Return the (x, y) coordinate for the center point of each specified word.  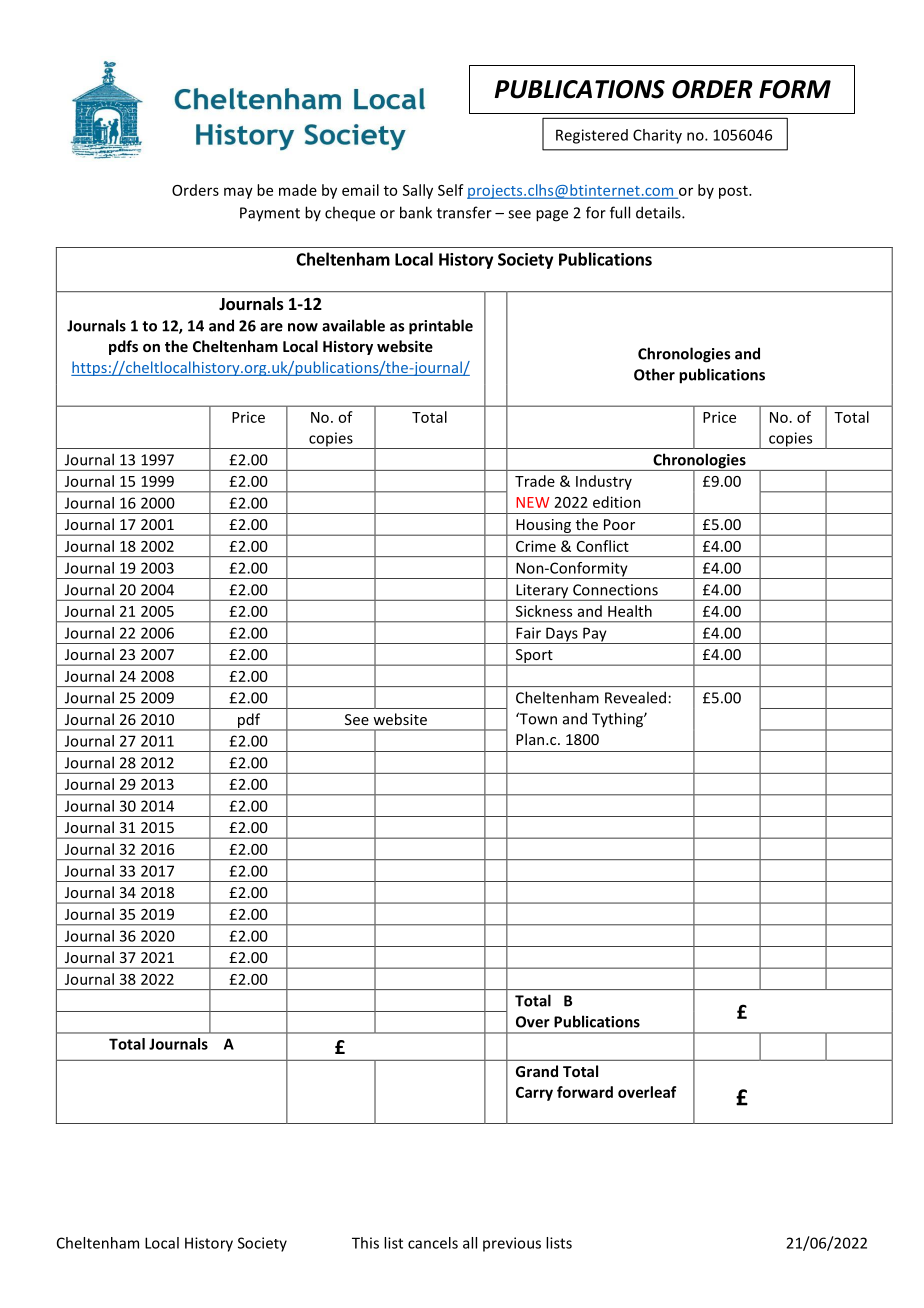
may (238, 193)
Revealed (635, 697)
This (365, 1243)
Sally (418, 191)
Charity (657, 136)
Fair (528, 633)
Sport (534, 657)
